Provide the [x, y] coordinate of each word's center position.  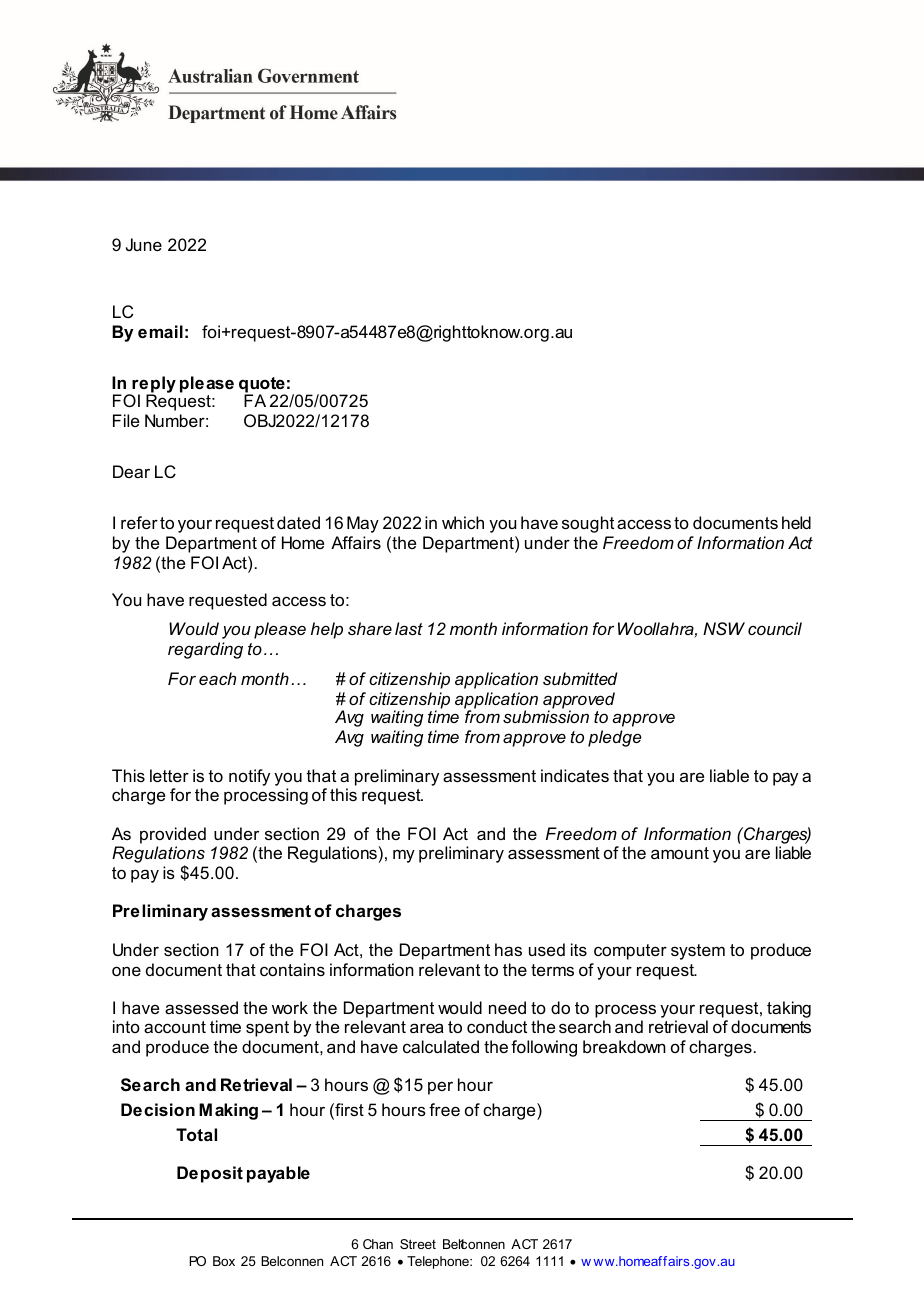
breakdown [624, 1046]
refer [139, 522]
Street [418, 1244]
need [507, 1007]
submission [546, 716]
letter [169, 775]
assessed [201, 1007]
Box [224, 1261]
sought [588, 524]
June [144, 244]
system [698, 952]
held [796, 522]
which [463, 522]
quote [262, 386]
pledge [615, 738]
